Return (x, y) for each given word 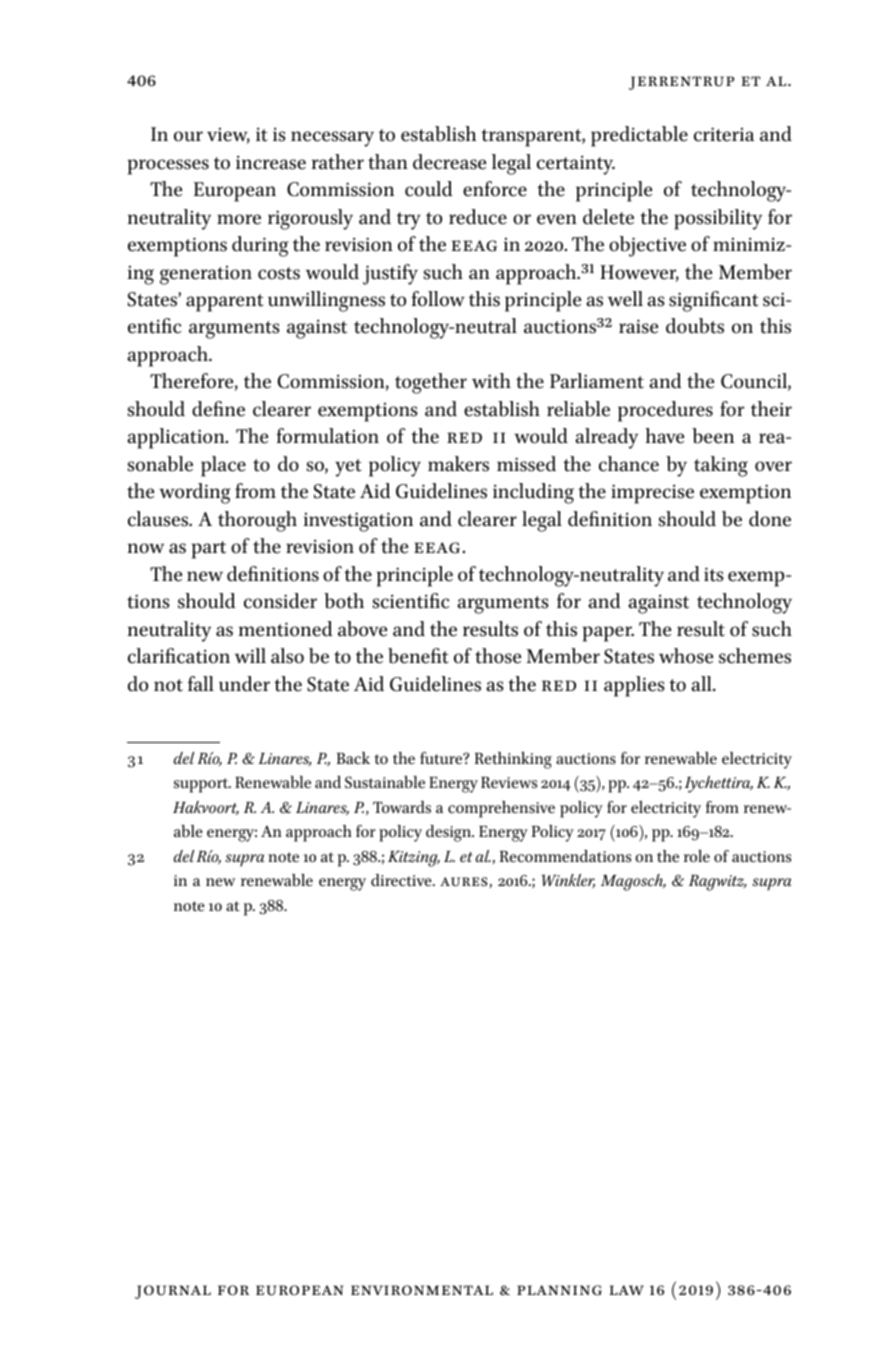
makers (458, 464)
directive (402, 880)
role (697, 856)
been (713, 436)
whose (686, 656)
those (498, 656)
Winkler (568, 881)
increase (271, 162)
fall (201, 684)
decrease (449, 162)
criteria (724, 134)
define (218, 409)
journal (173, 1292)
